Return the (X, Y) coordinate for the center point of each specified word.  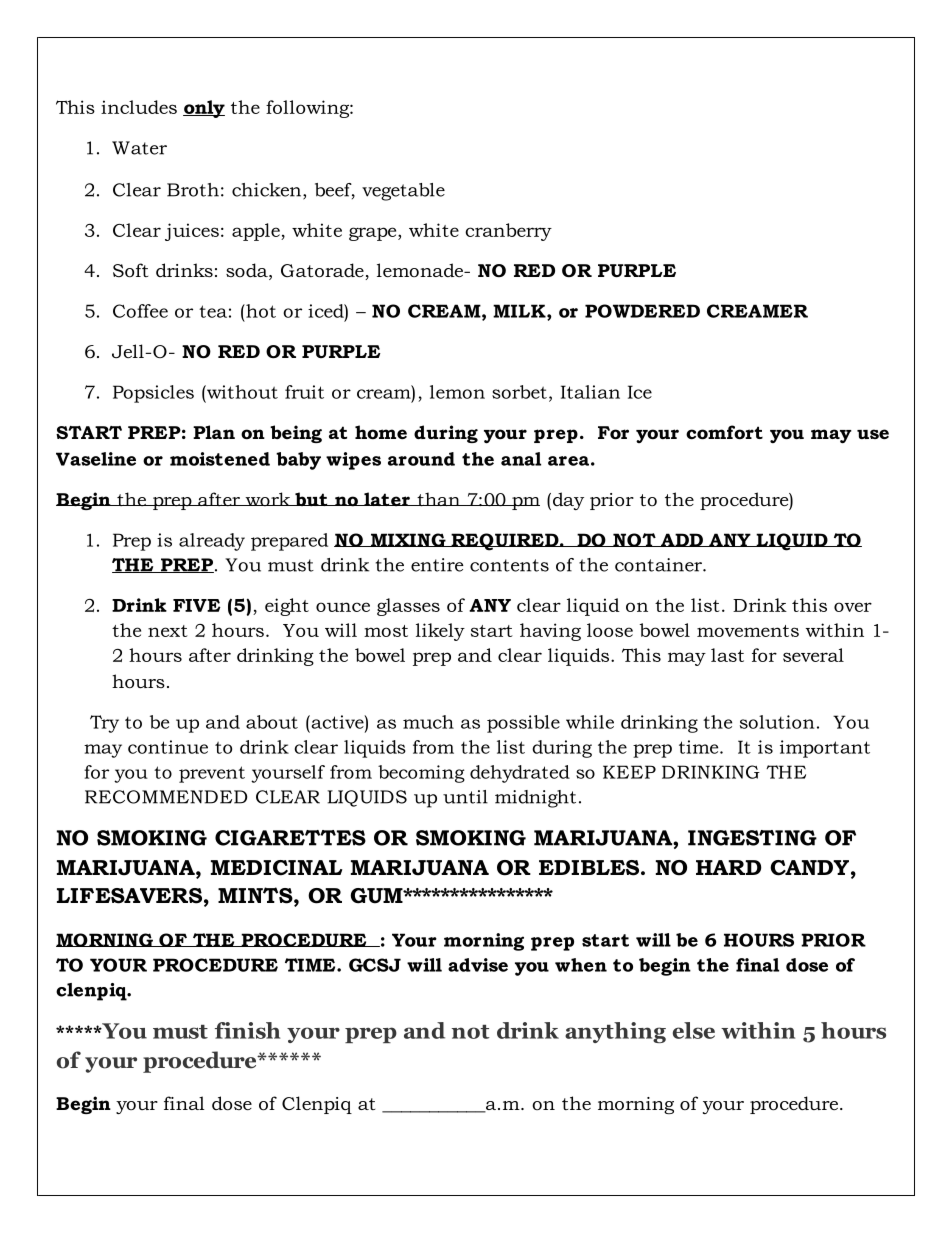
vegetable (403, 192)
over (853, 607)
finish (247, 1030)
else (694, 1030)
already (212, 542)
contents (509, 565)
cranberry (508, 232)
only (204, 109)
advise (478, 965)
